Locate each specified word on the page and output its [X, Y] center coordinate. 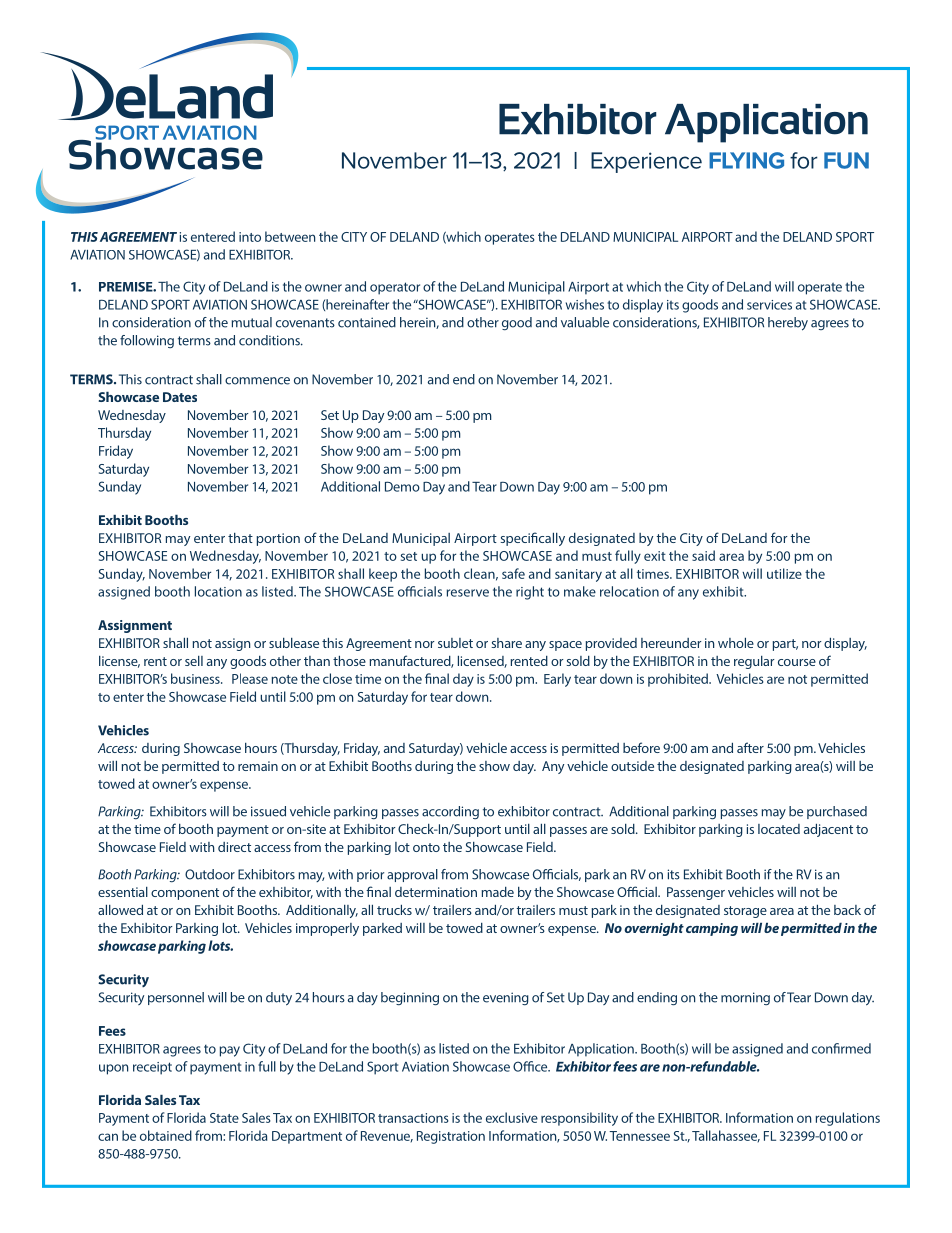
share [506, 643]
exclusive [512, 1117]
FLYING [746, 160]
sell [194, 661]
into [250, 237]
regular [754, 662]
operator [395, 288]
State [224, 1118]
